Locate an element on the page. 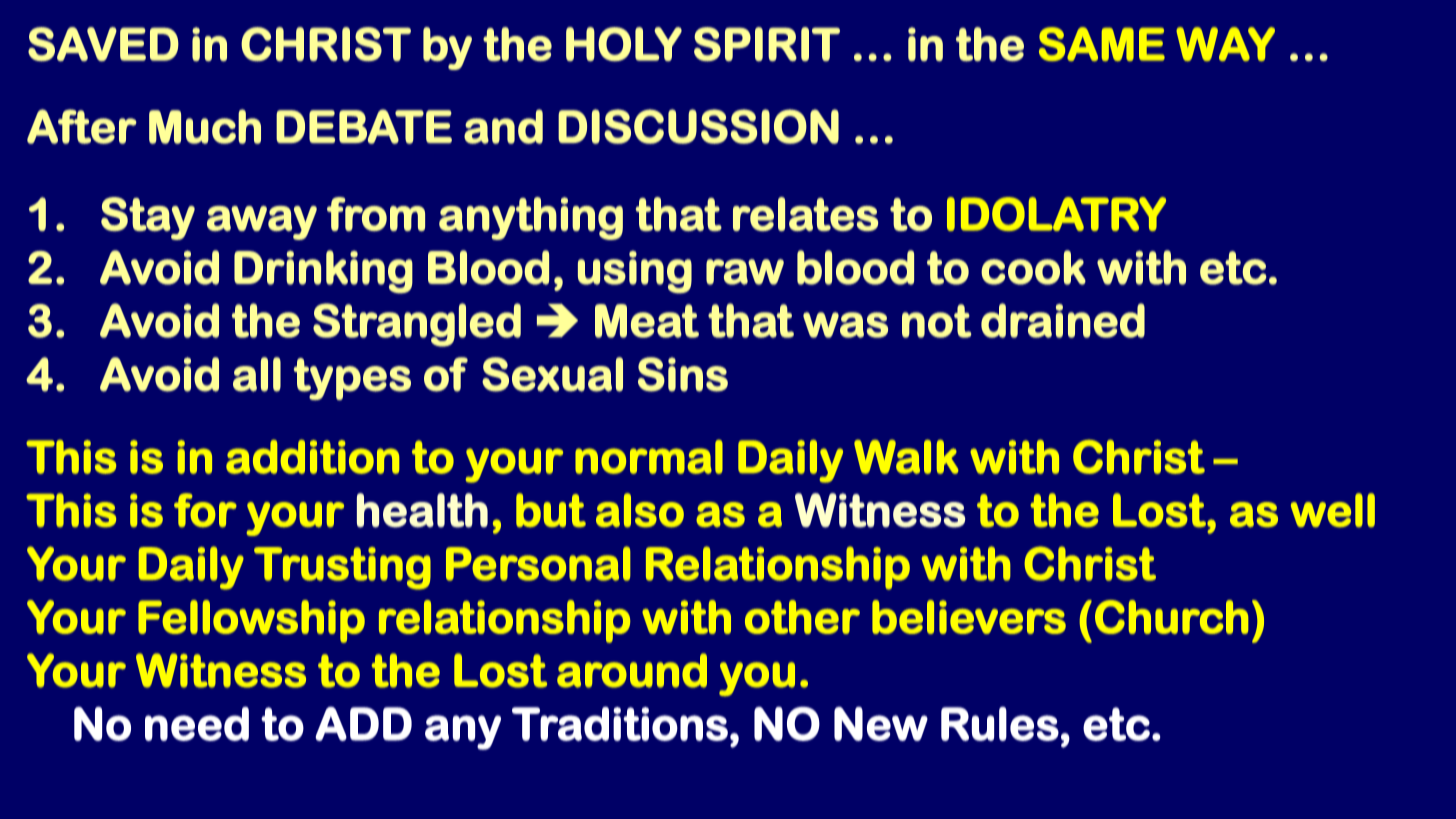  raw is located at coordinates (745, 272).
